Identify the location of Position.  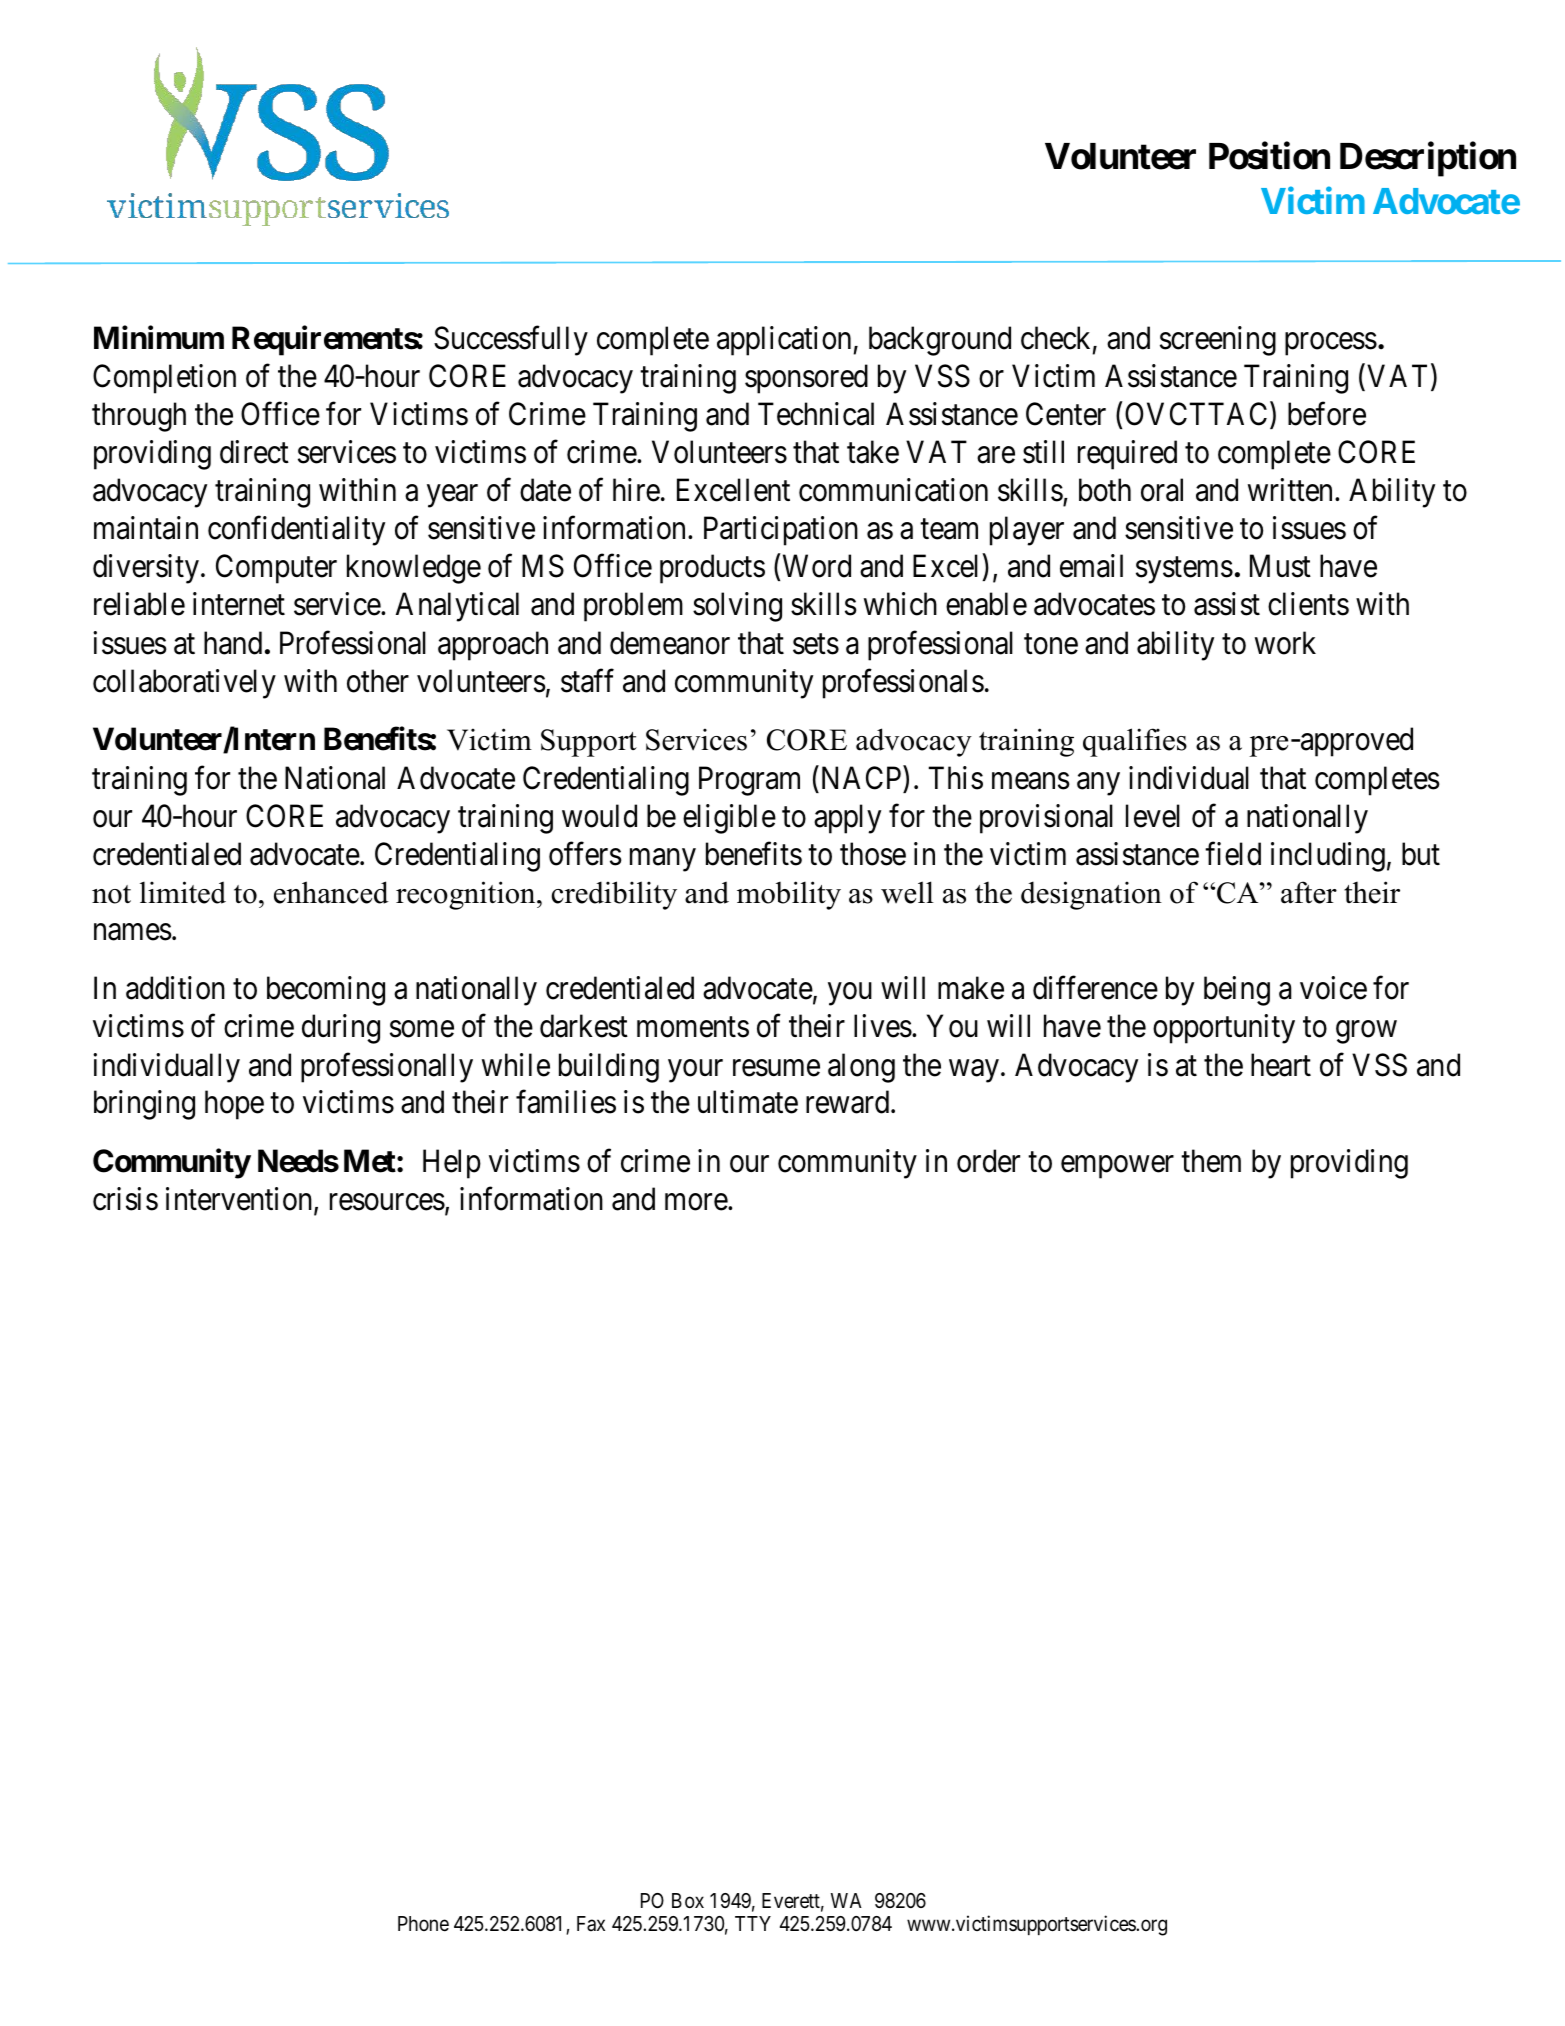
(1269, 156).
